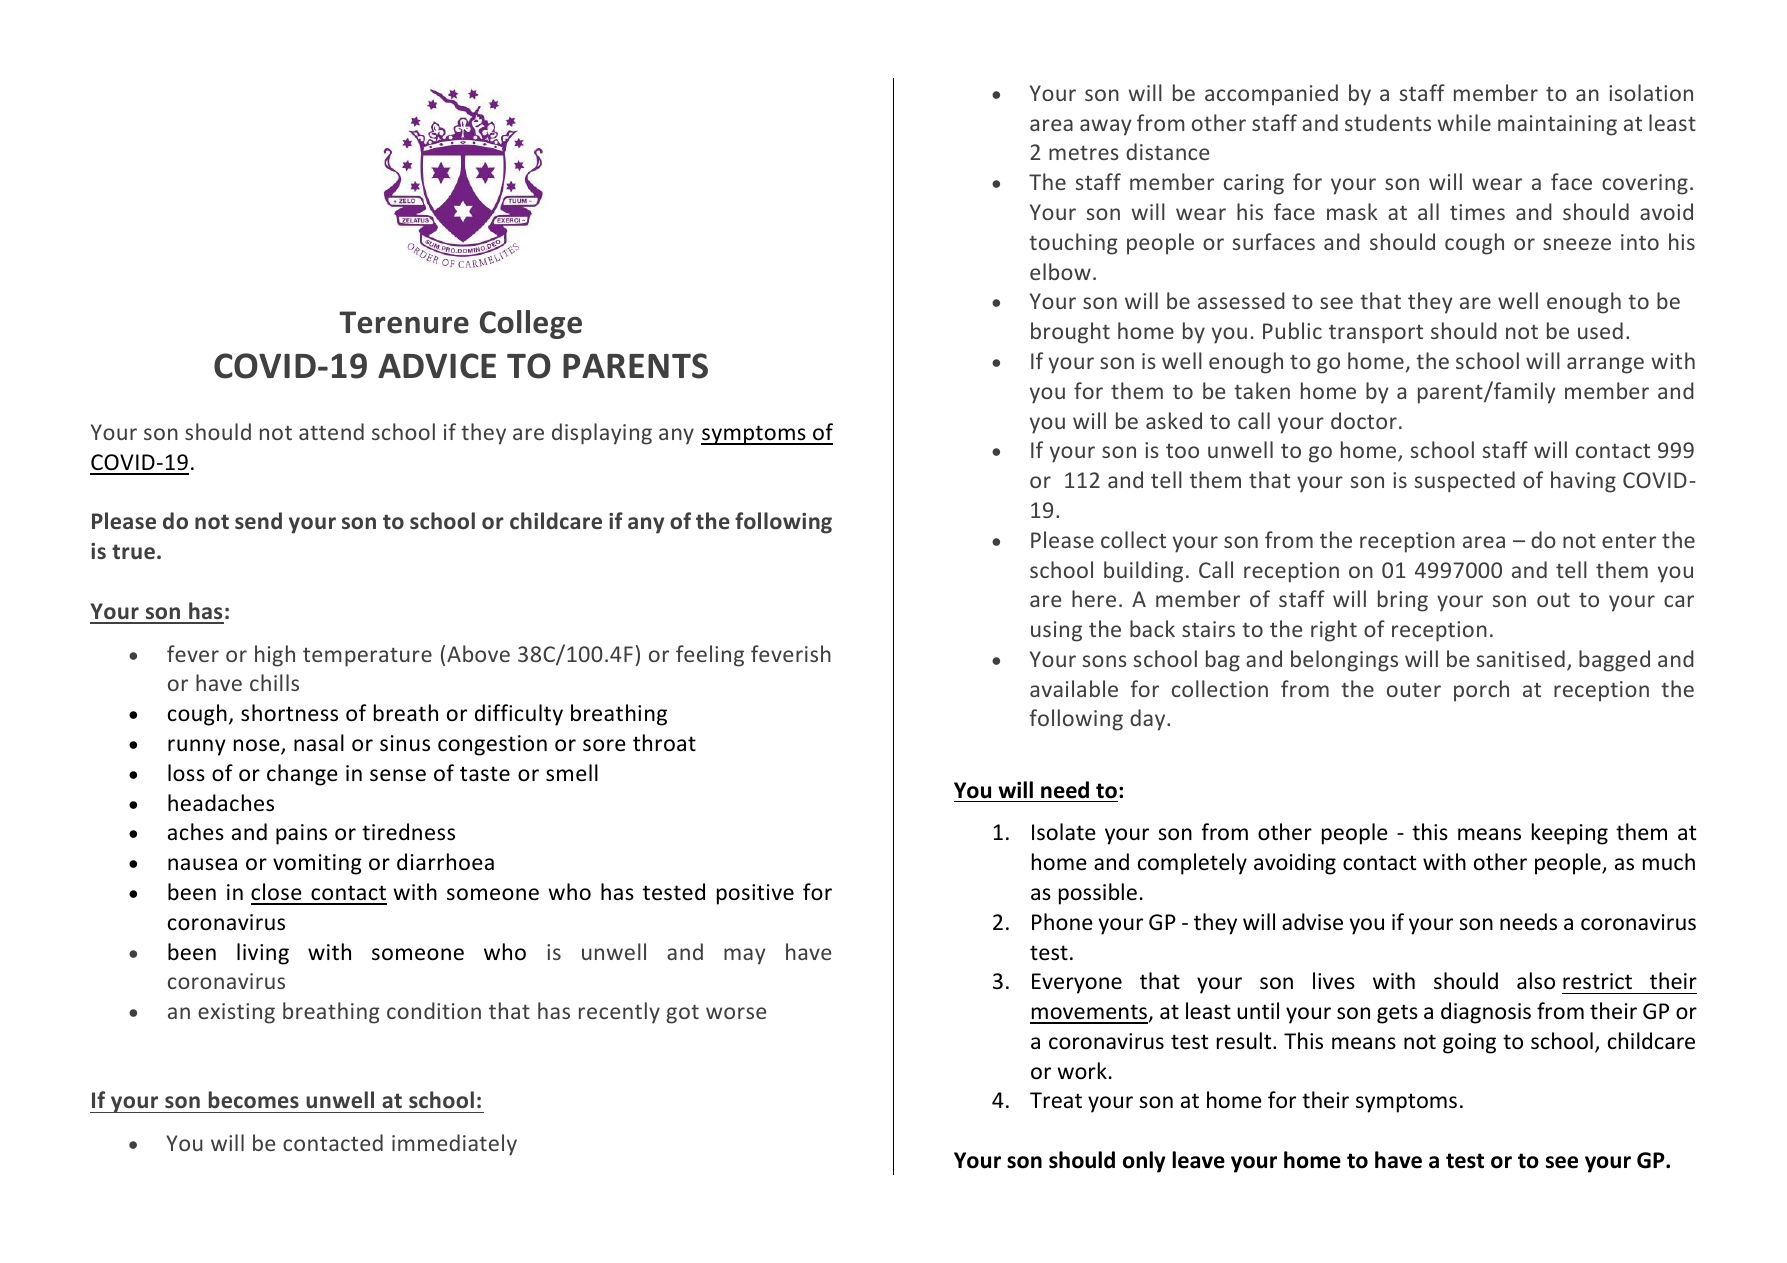  What do you see at coordinates (1084, 152) in the document?
I see `metres` at bounding box center [1084, 152].
